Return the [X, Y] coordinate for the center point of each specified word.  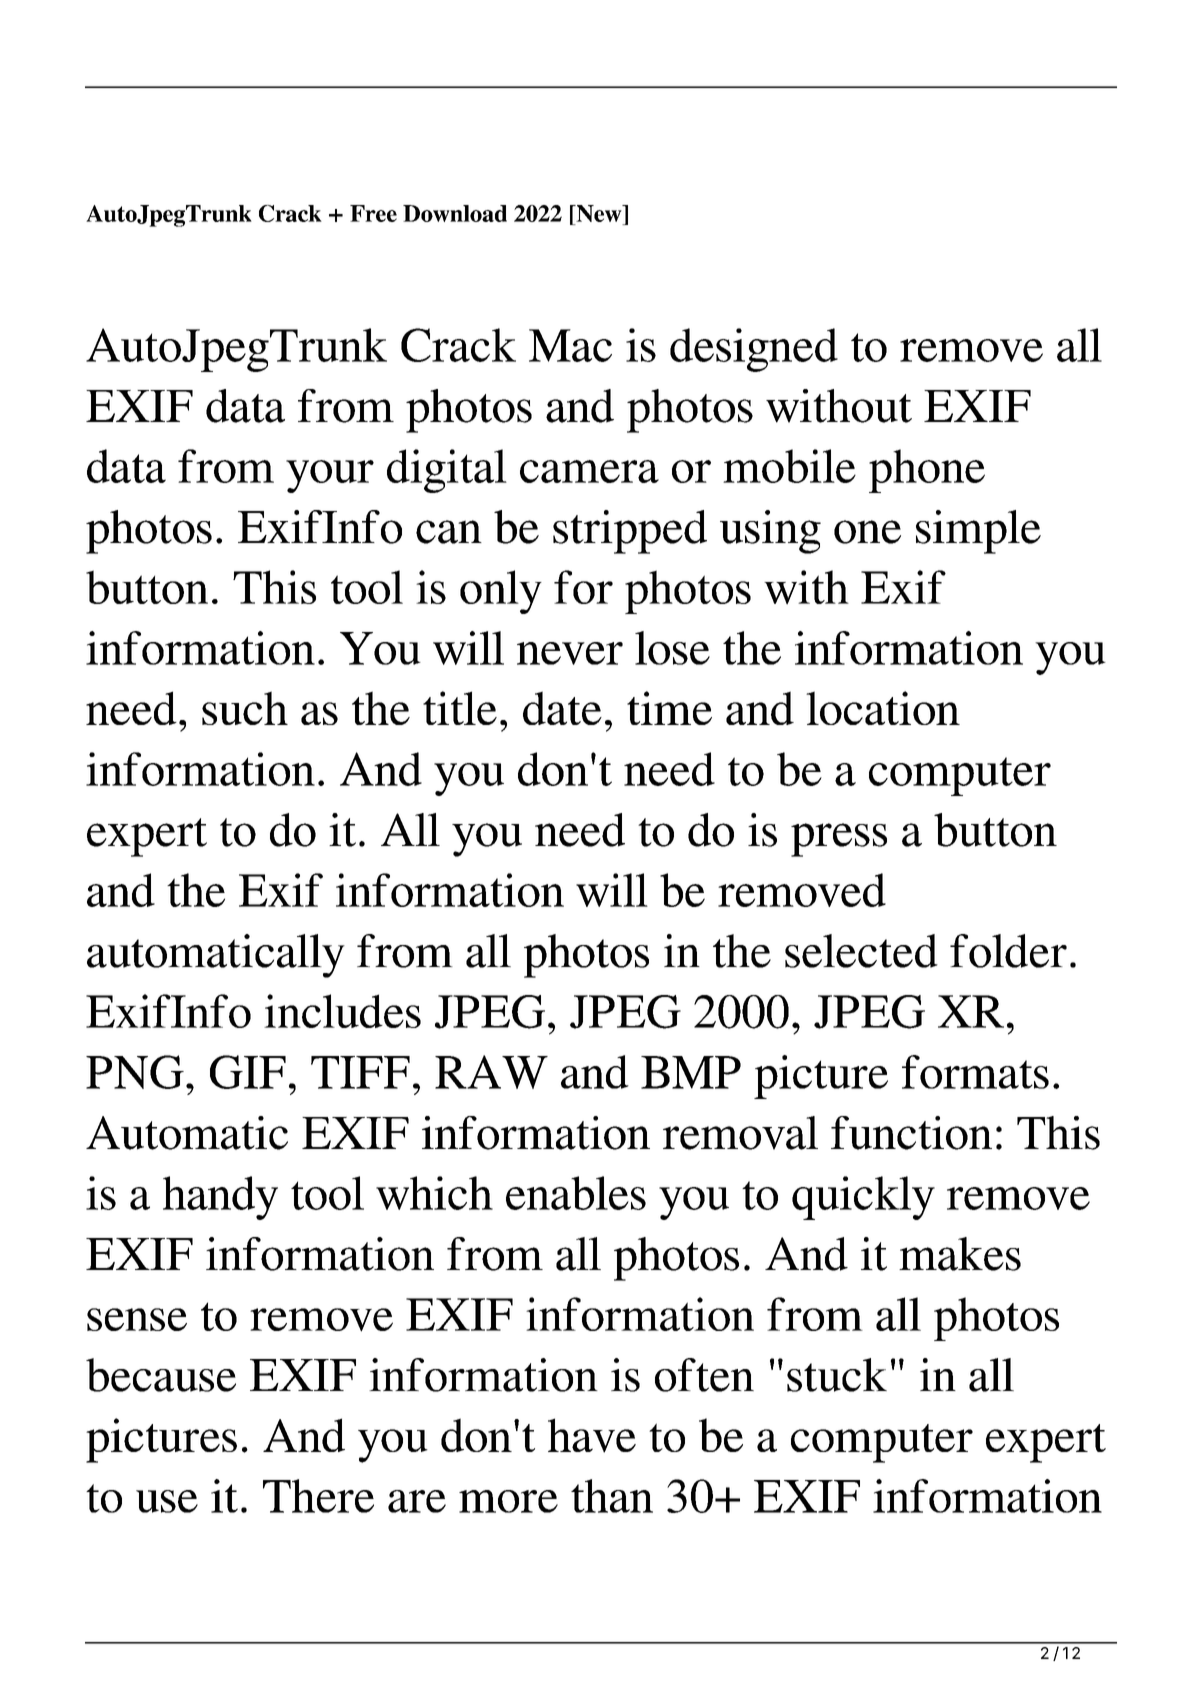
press [839, 840]
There [318, 1496]
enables [576, 1193]
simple [978, 532]
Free [373, 213]
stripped [630, 532]
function [911, 1133]
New [599, 213]
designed [754, 350]
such [245, 708]
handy [220, 1198]
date [562, 708]
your [330, 476]
